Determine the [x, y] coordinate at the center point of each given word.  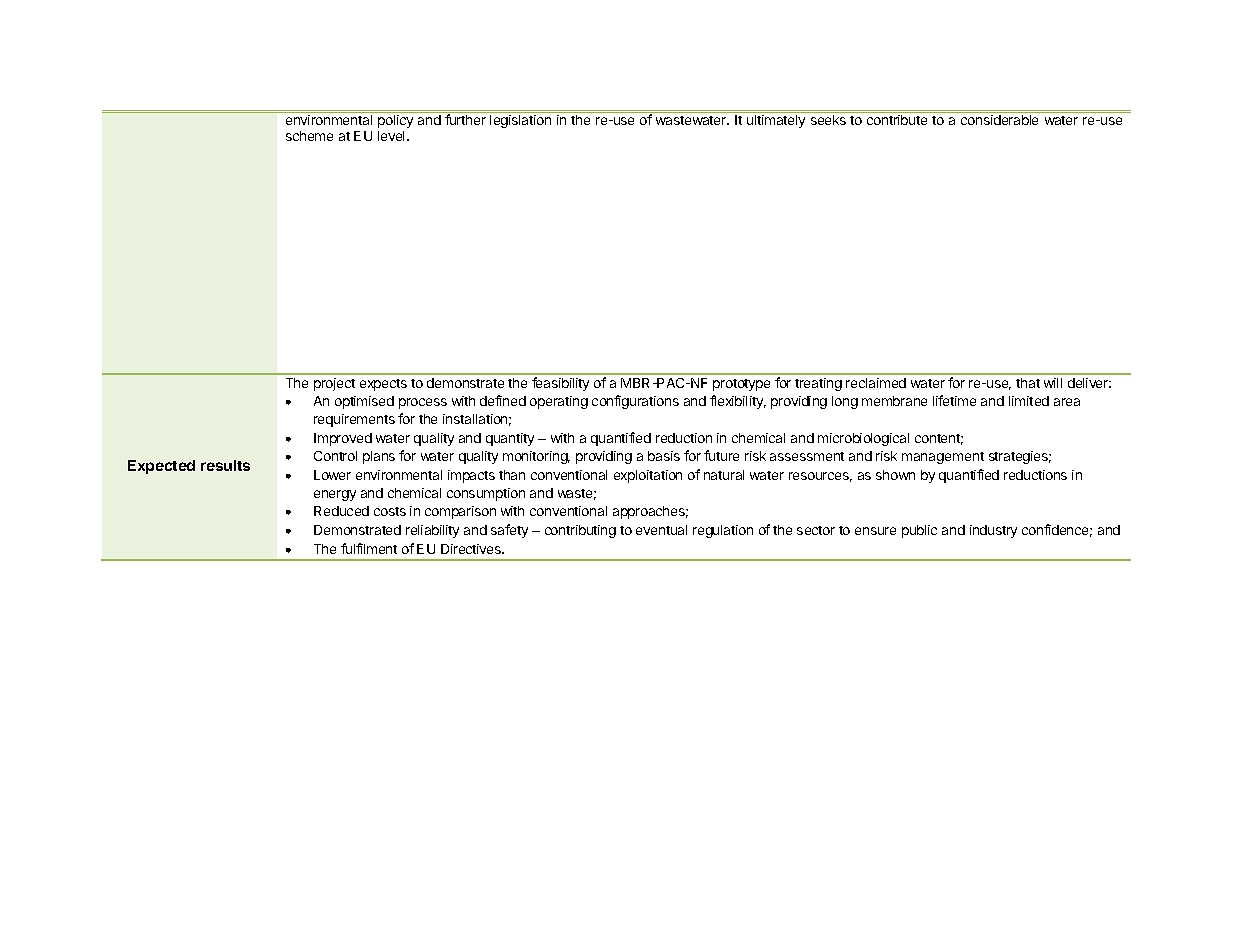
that [1028, 383]
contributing [580, 531]
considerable [999, 120]
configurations [635, 402]
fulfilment [369, 548]
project [334, 384]
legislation [520, 121]
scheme [309, 136]
